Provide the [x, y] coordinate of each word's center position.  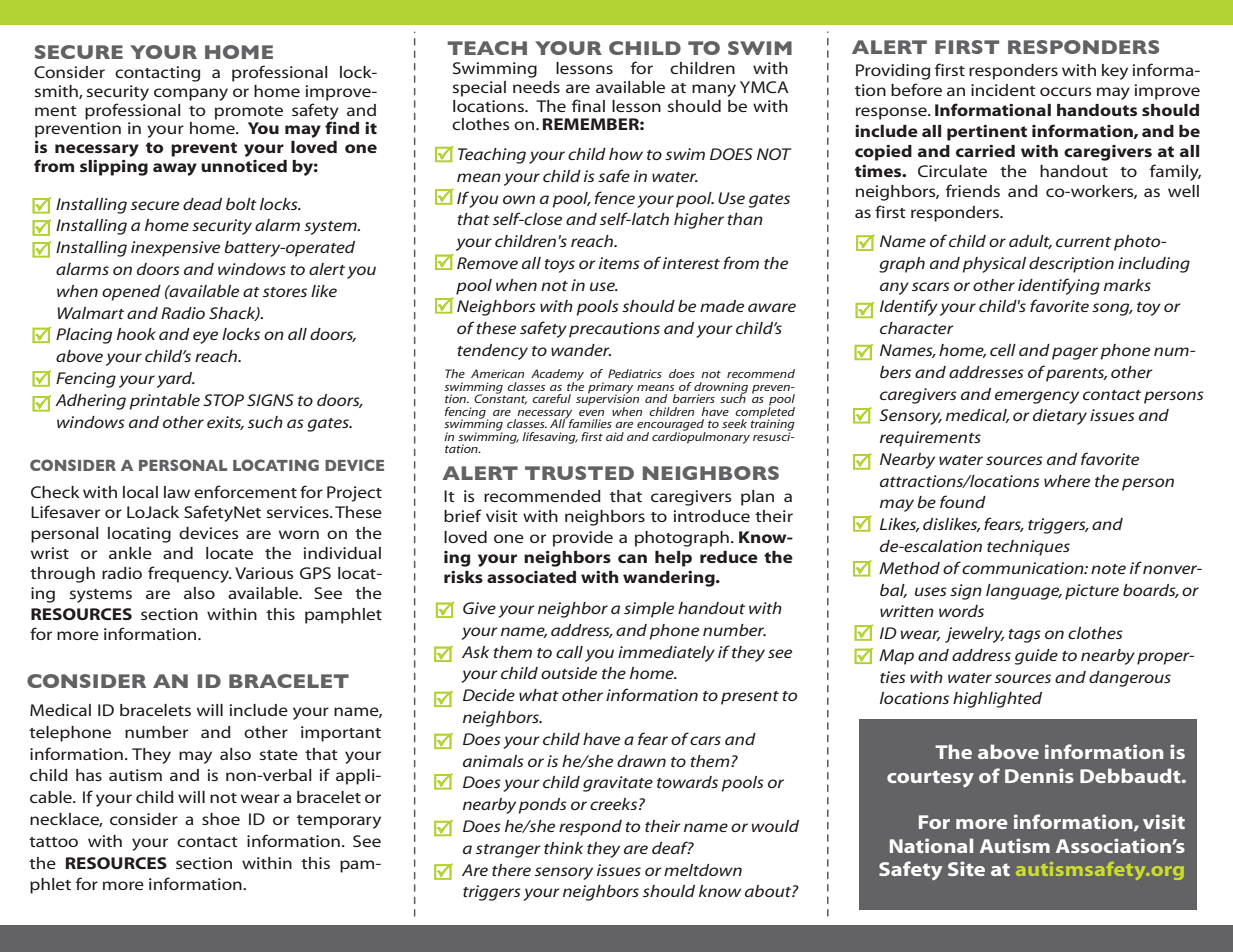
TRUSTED [579, 473]
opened [131, 293]
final [588, 105]
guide [1036, 657]
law [177, 492]
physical [994, 265]
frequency [190, 574]
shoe [221, 819]
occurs [1066, 91]
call [569, 652]
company [191, 94]
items [619, 263]
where [1067, 481]
